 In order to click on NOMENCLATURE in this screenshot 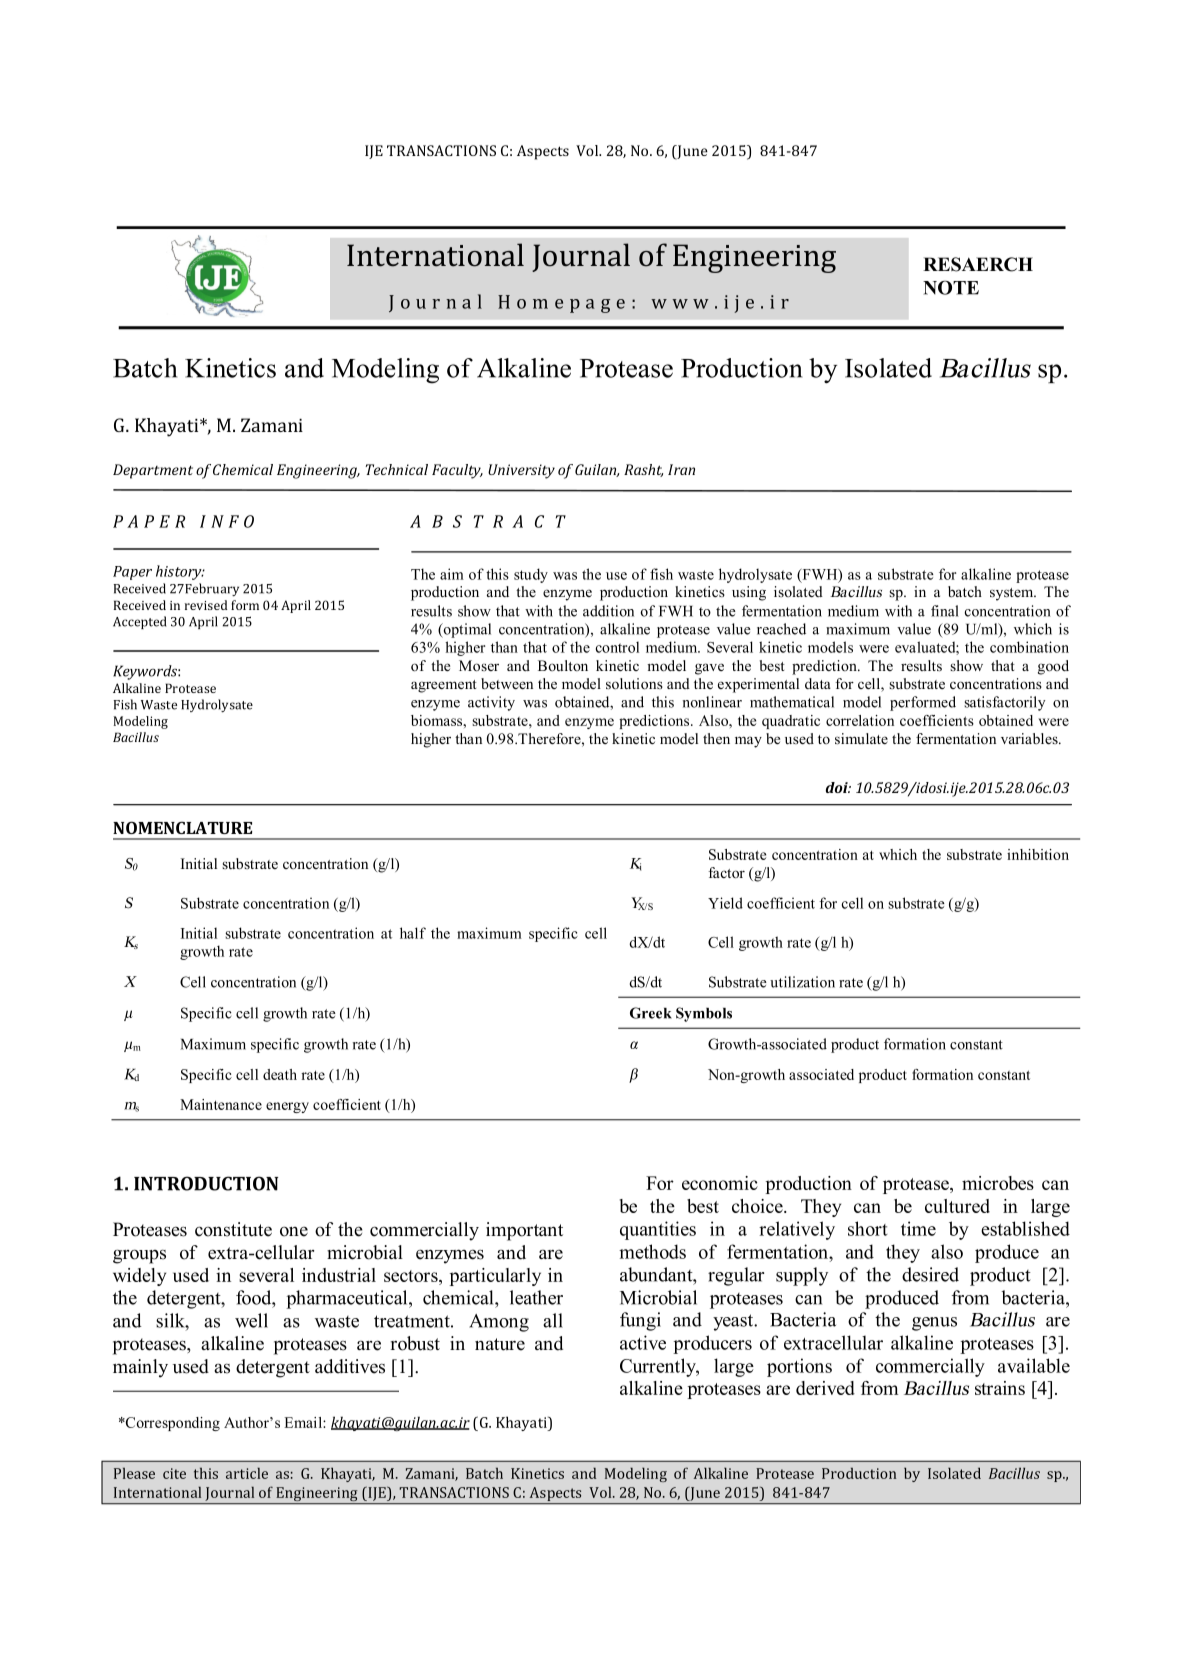, I will do `click(182, 827)`.
